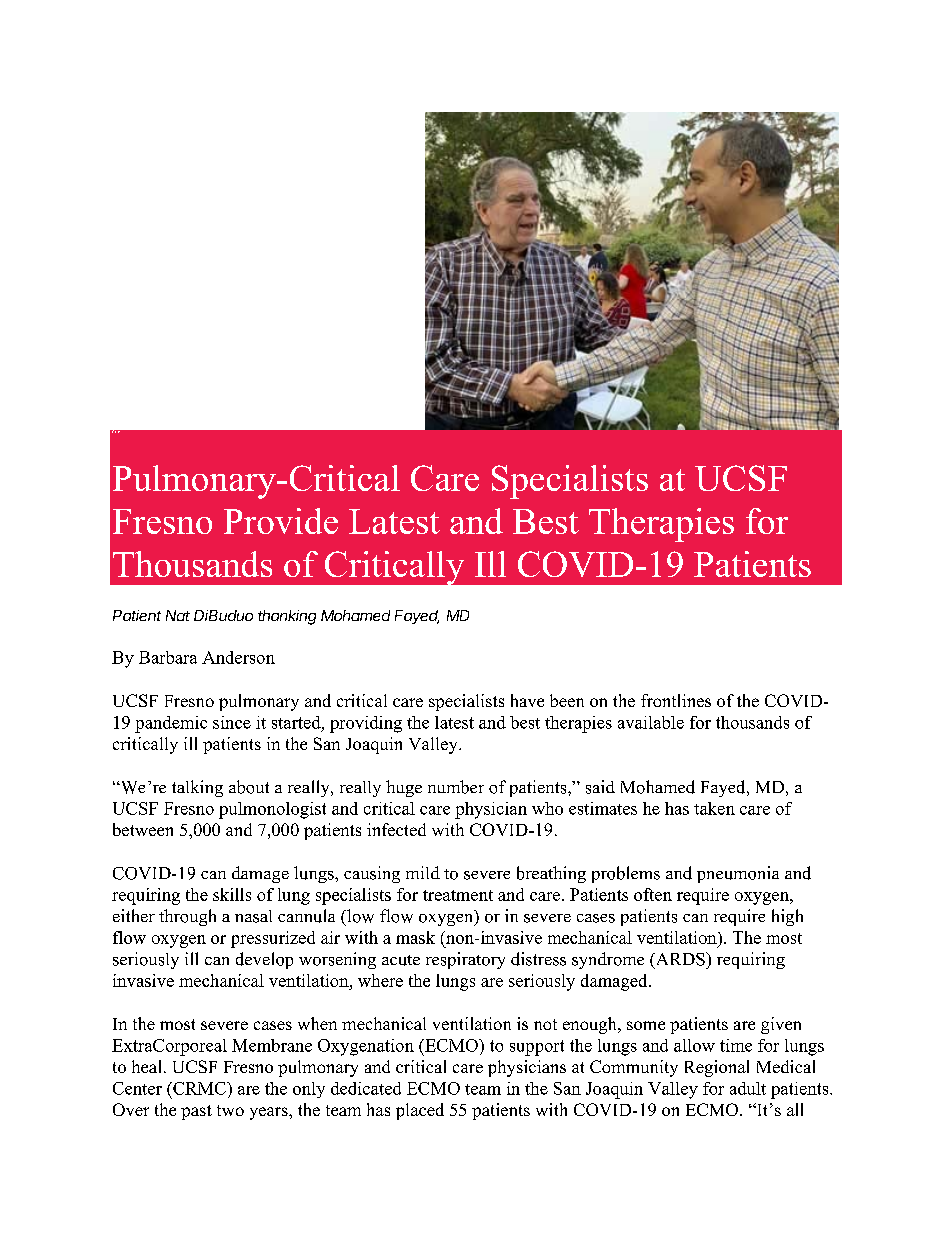 Image resolution: width=952 pixels, height=1233 pixels. Describe the element at coordinates (465, 960) in the image. I see `respiratory` at that location.
